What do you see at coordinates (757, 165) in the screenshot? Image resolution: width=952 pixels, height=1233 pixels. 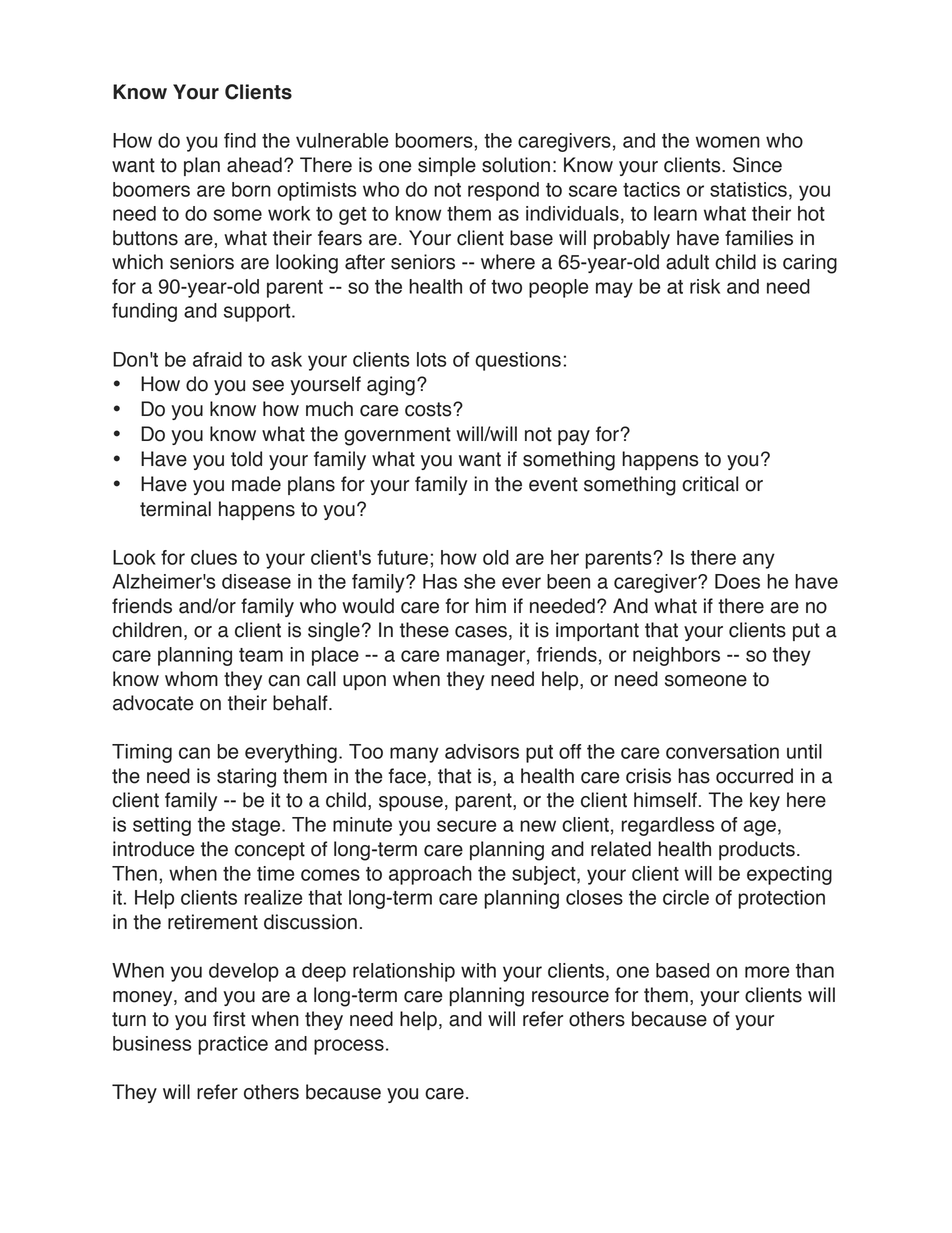 I see `Since` at bounding box center [757, 165].
